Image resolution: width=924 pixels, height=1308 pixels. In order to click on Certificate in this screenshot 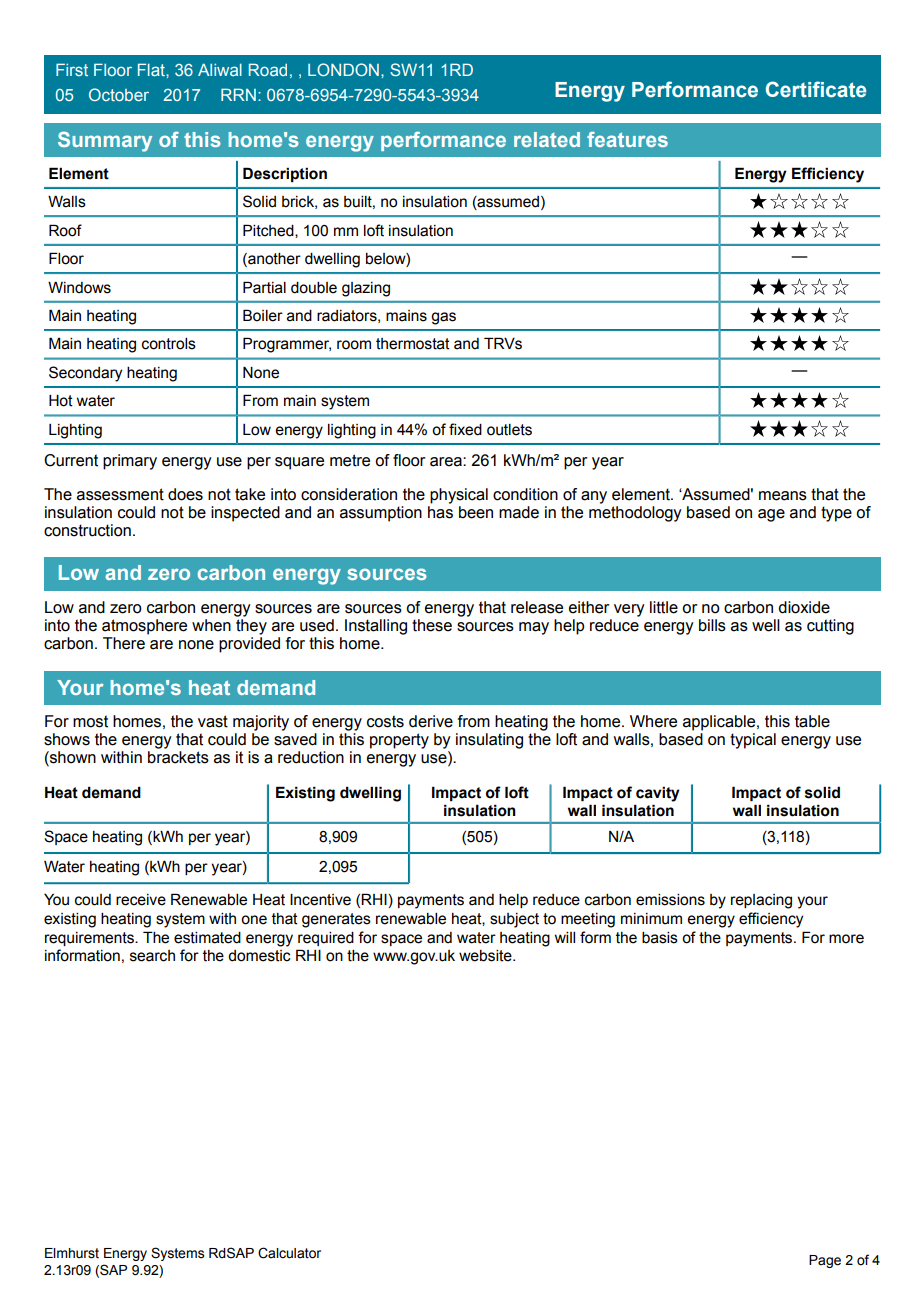, I will do `click(816, 89)`.
